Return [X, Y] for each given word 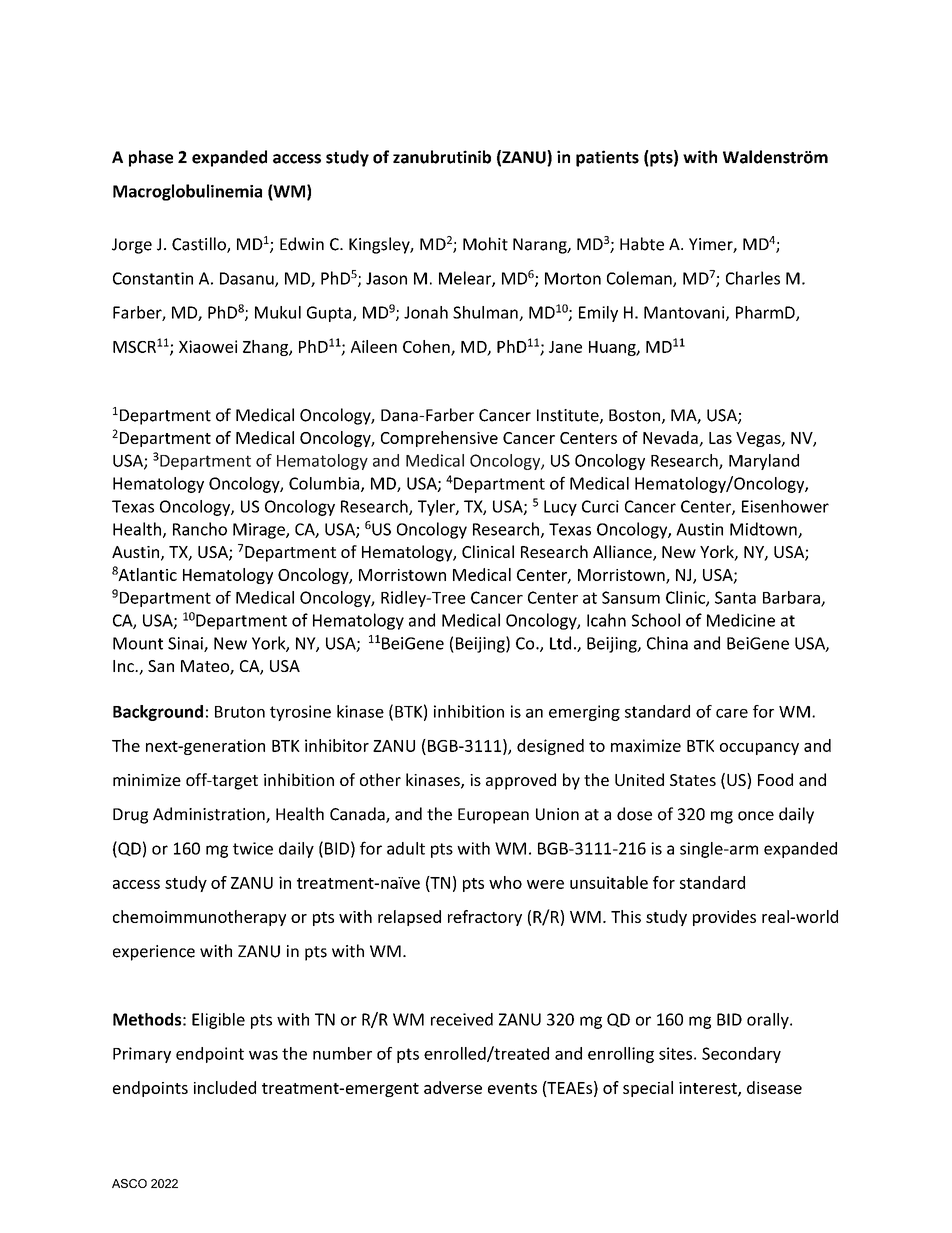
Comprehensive [439, 439]
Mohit [485, 244]
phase [151, 158]
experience [154, 953]
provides [724, 918]
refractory [485, 918]
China [667, 643]
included [225, 1087]
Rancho [200, 529]
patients [607, 158]
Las [720, 438]
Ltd [560, 643]
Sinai [186, 644]
